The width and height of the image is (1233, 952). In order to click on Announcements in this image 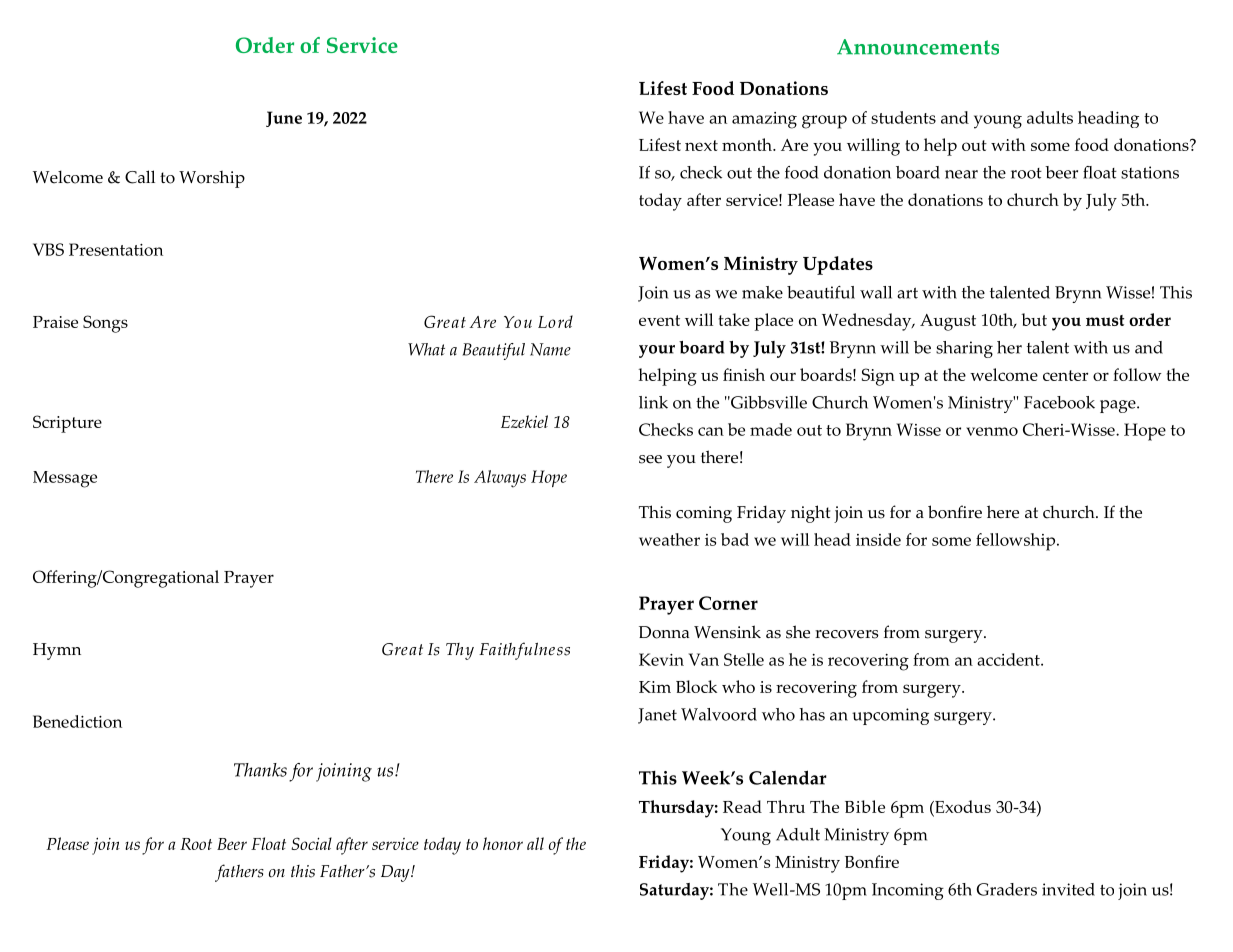, I will do `click(918, 47)`.
